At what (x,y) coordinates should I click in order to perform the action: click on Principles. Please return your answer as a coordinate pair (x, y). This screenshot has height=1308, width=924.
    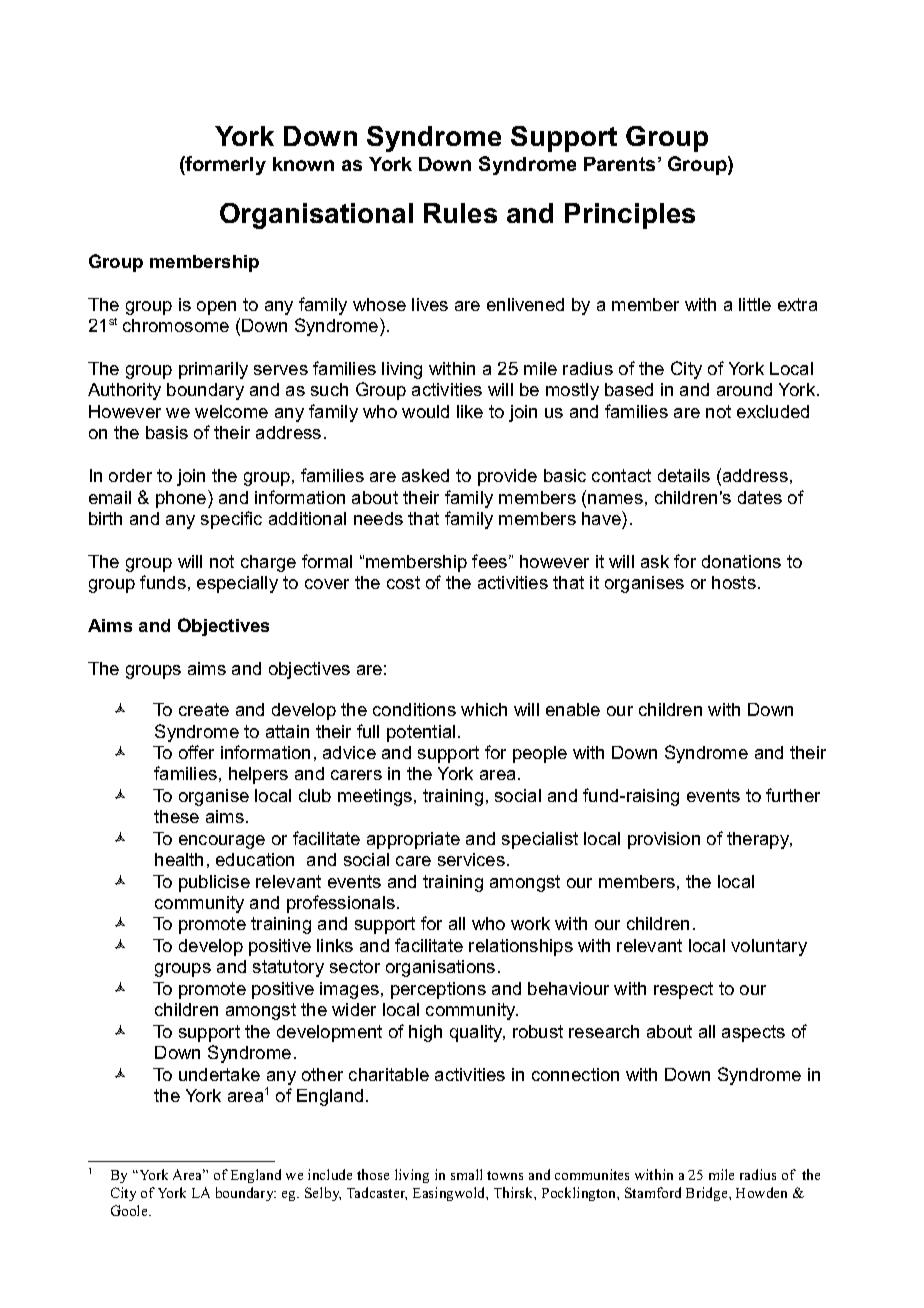
    Looking at the image, I should click on (630, 216).
